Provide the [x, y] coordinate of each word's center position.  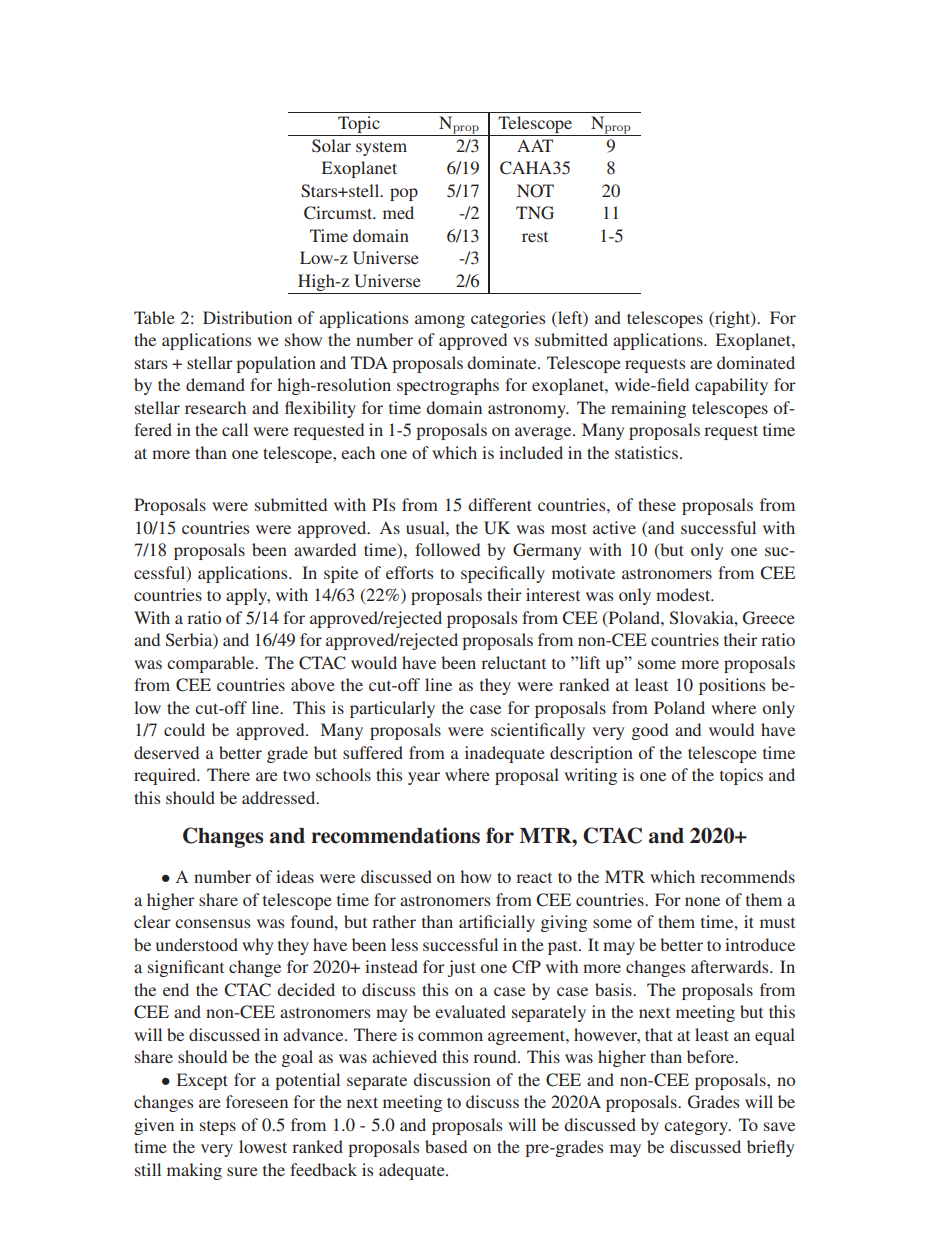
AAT [535, 145]
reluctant [513, 662]
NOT [535, 191]
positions [732, 686]
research [215, 407]
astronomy [528, 410]
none [702, 901]
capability [731, 386]
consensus [212, 923]
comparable [212, 664]
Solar [331, 146]
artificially [497, 923]
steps [218, 1128]
